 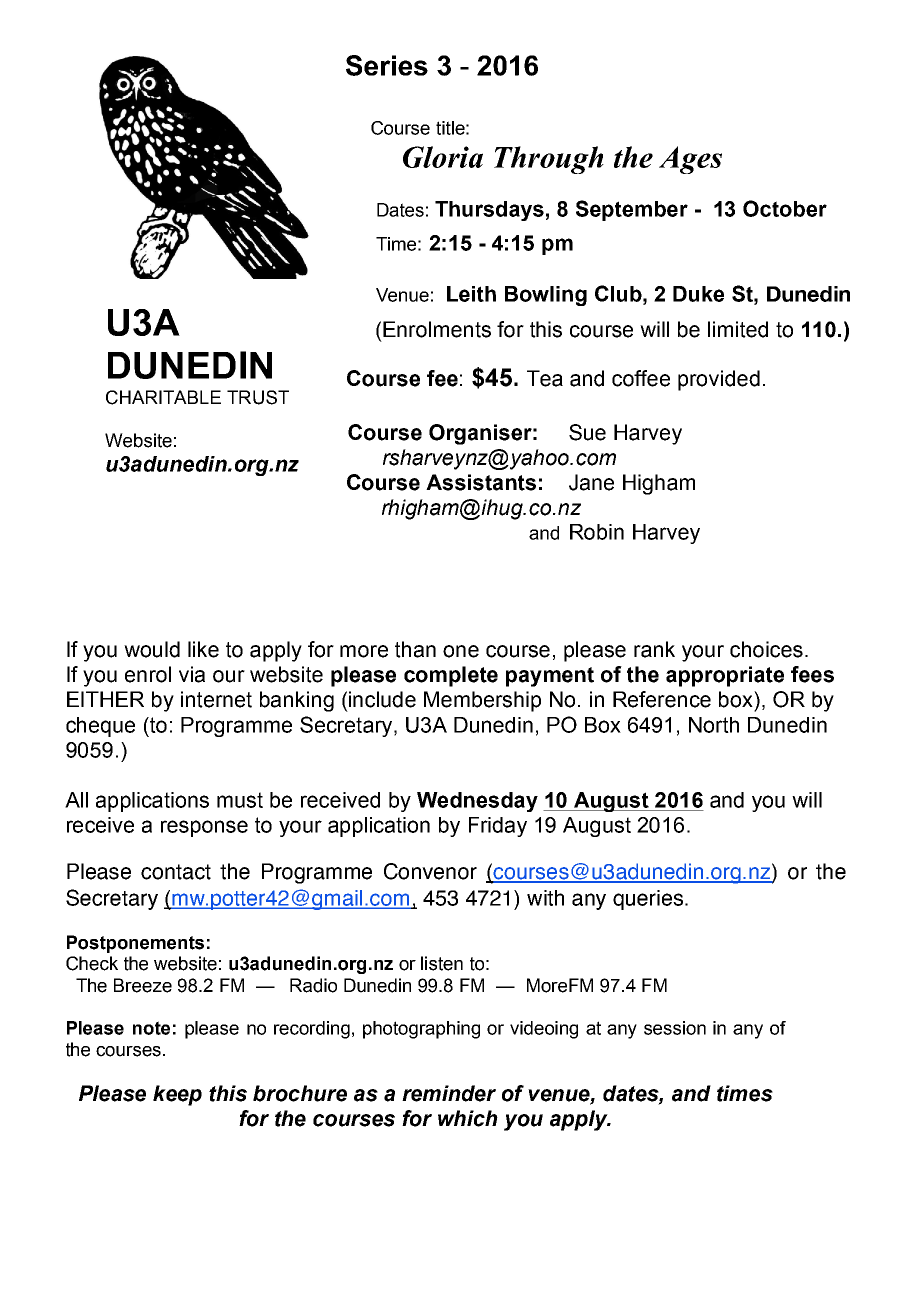 What do you see at coordinates (449, 1093) in the page?
I see `reminder` at bounding box center [449, 1093].
